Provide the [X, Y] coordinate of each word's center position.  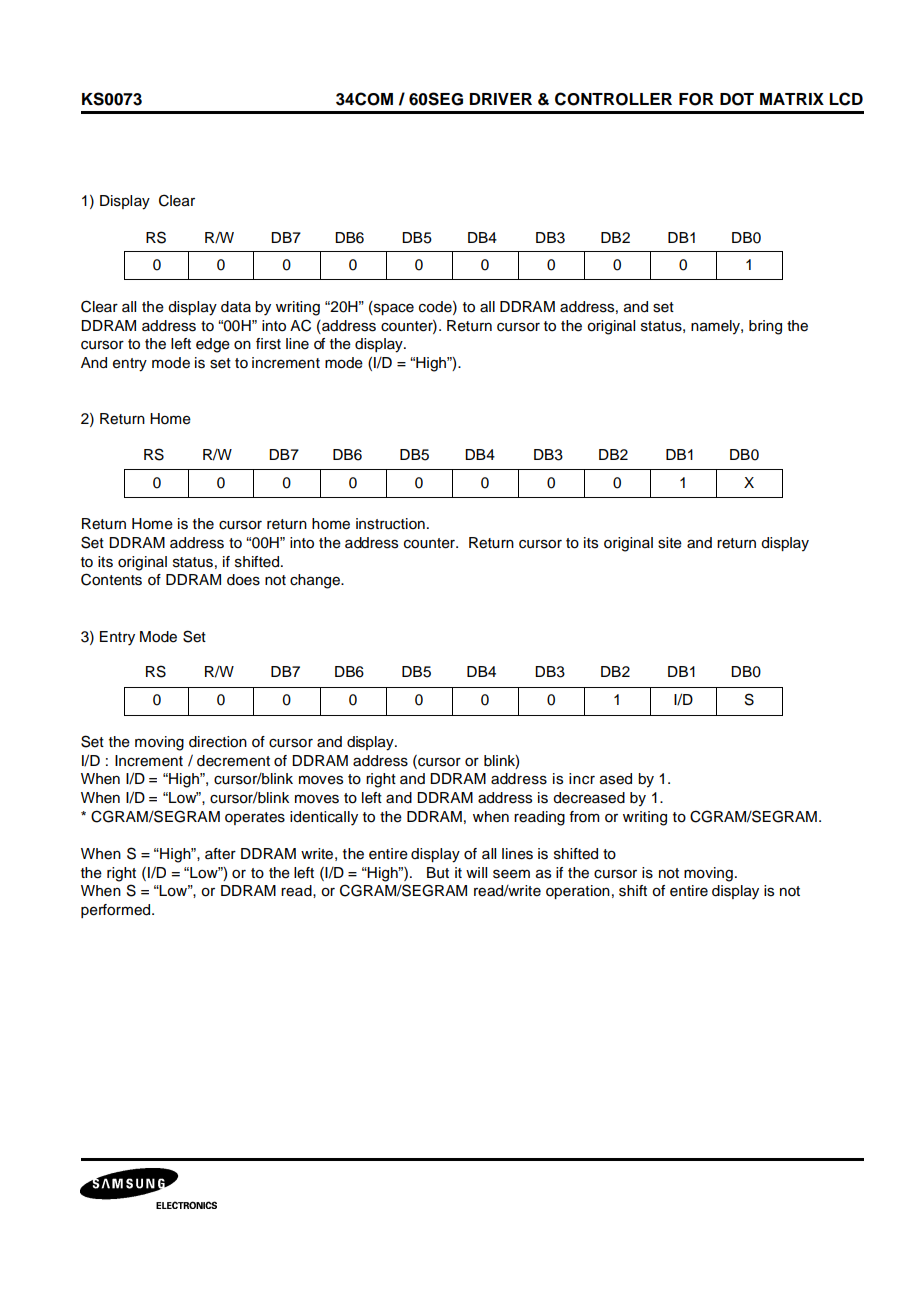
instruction [390, 524]
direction [218, 742]
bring [765, 327]
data [236, 307]
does [243, 580]
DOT [737, 99]
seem [511, 874]
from [584, 817]
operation [578, 892]
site [670, 543]
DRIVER [501, 99]
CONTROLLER [613, 99]
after [220, 854]
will [476, 872]
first [268, 344]
